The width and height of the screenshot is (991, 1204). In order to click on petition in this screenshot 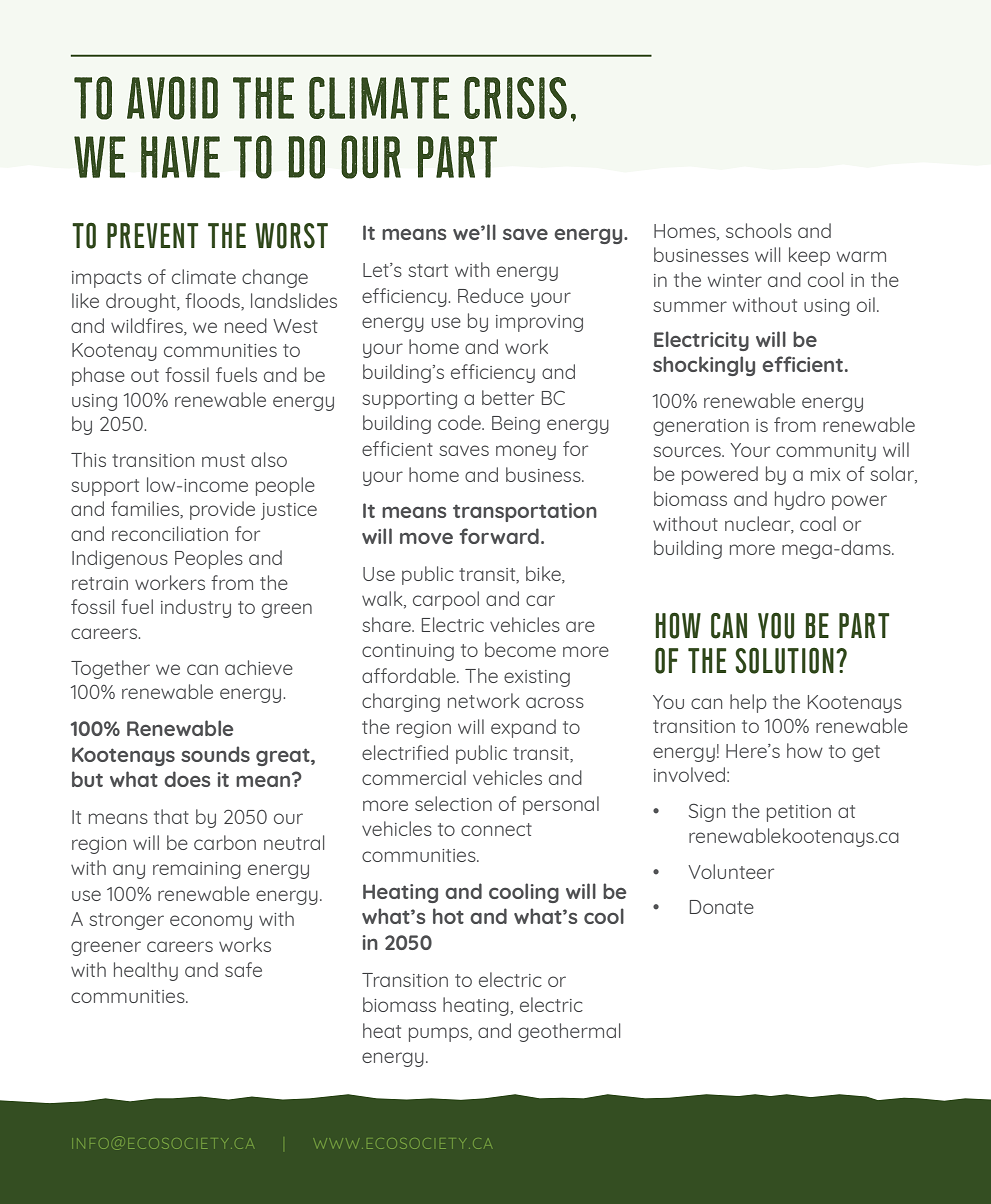, I will do `click(799, 813)`.
